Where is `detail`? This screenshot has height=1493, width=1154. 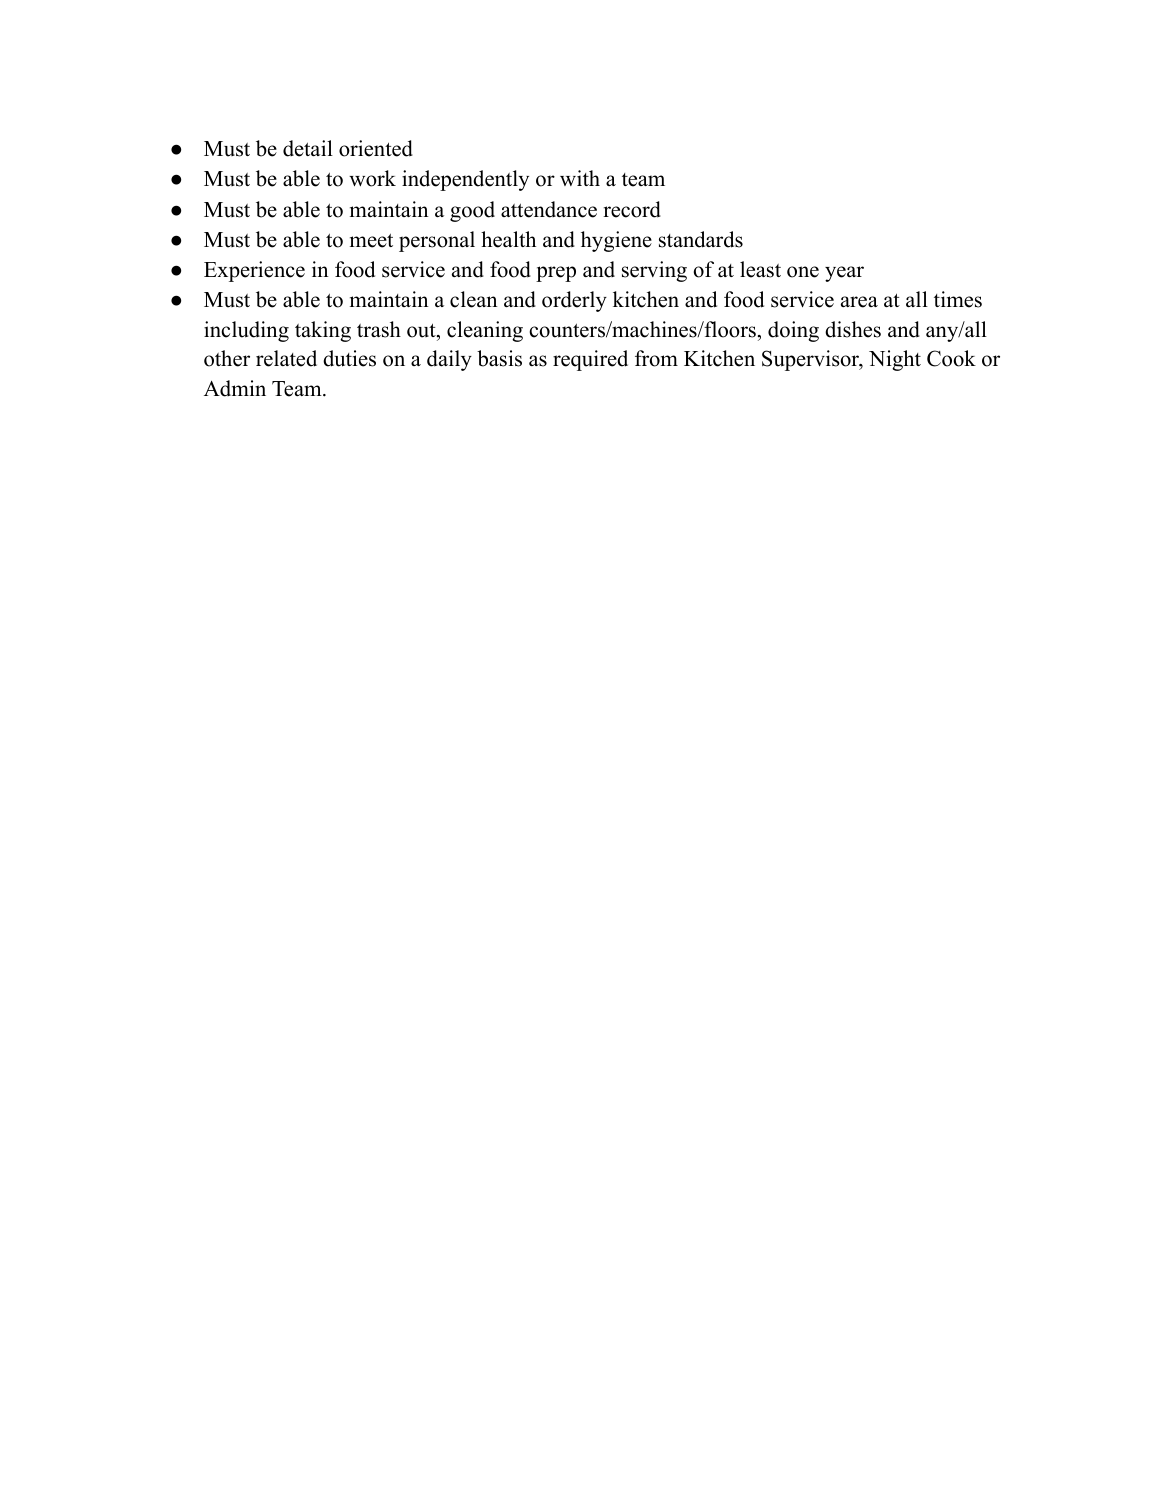
detail is located at coordinates (308, 148).
